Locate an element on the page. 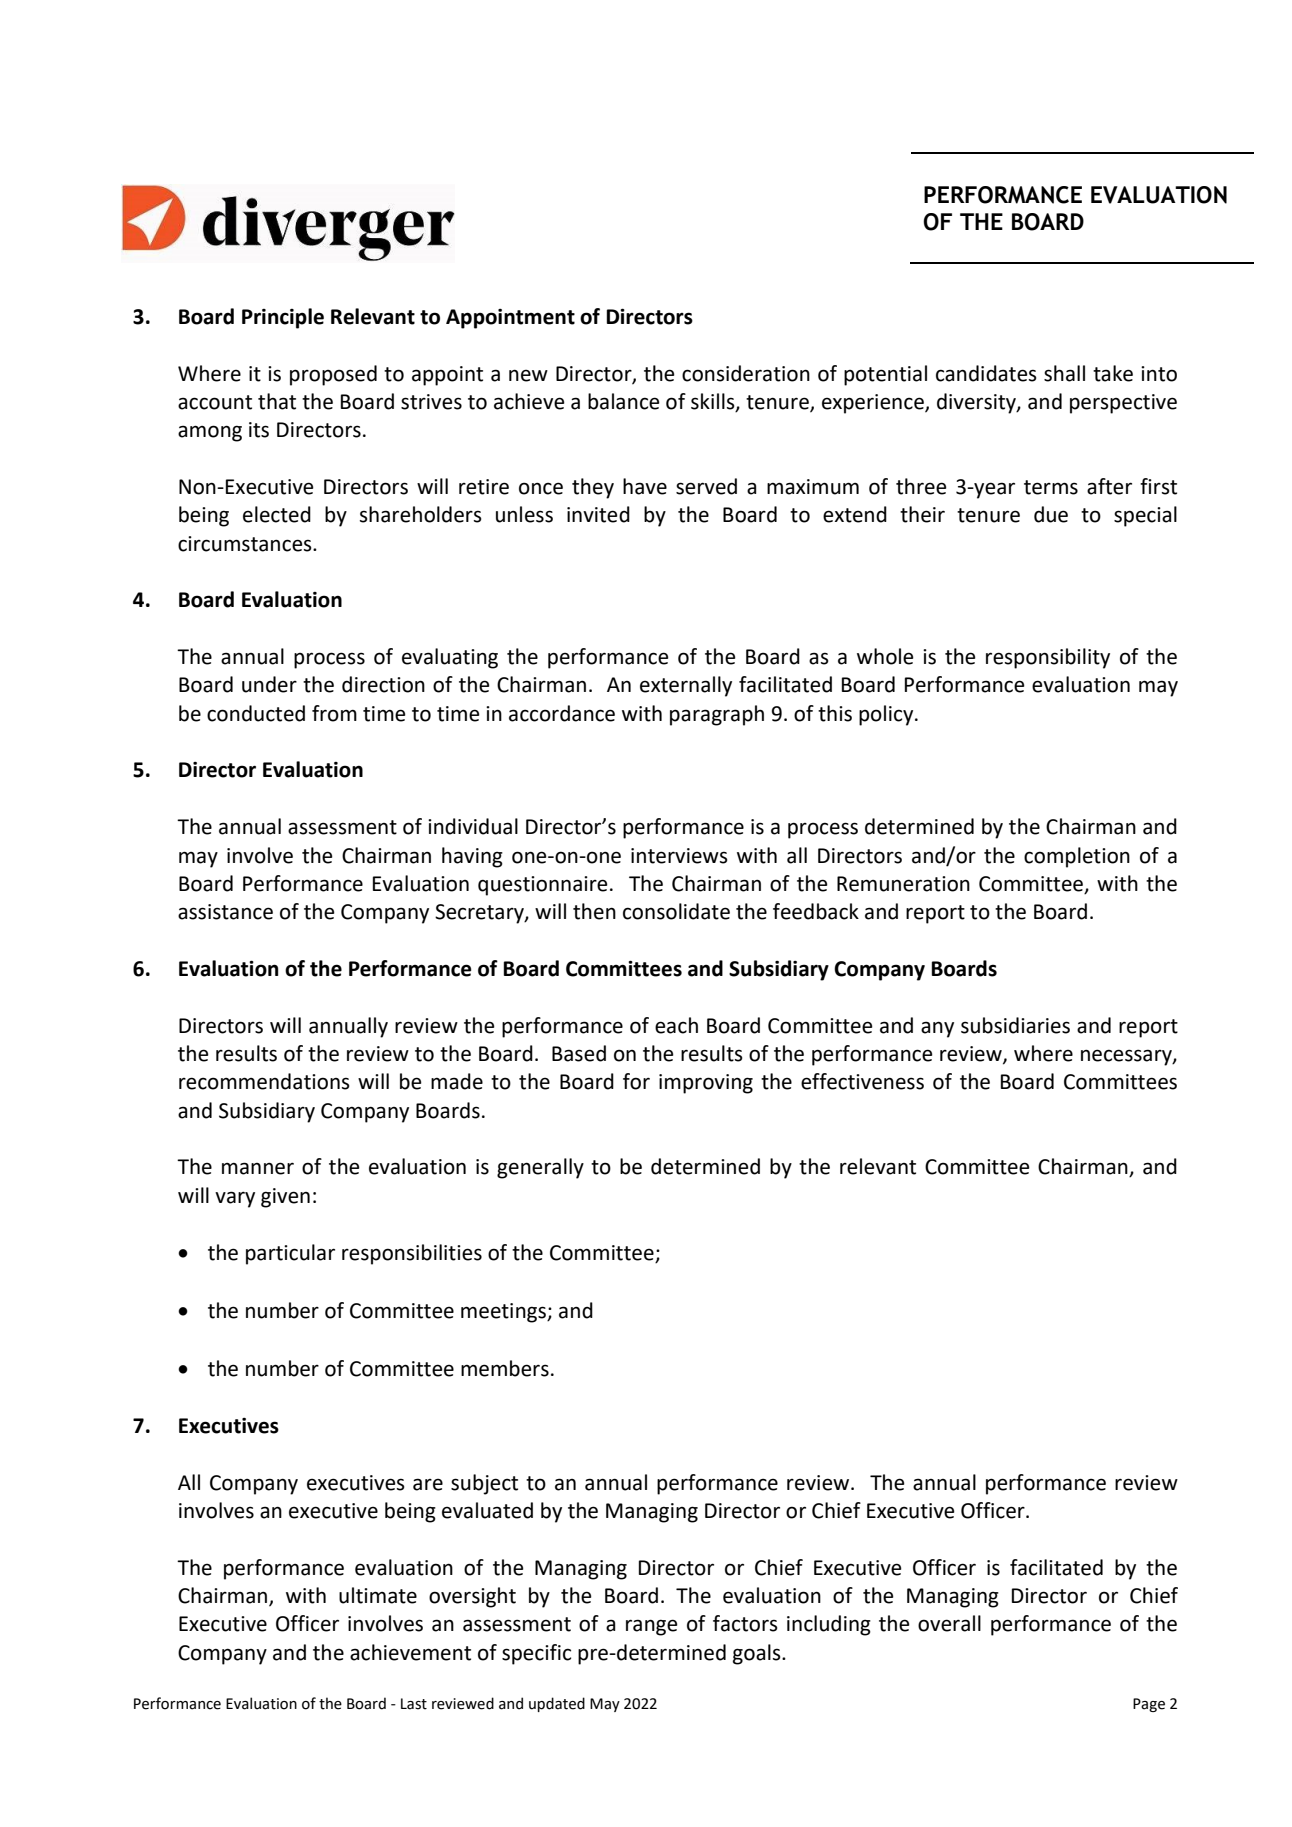 The image size is (1292, 1827). shall is located at coordinates (1064, 373).
